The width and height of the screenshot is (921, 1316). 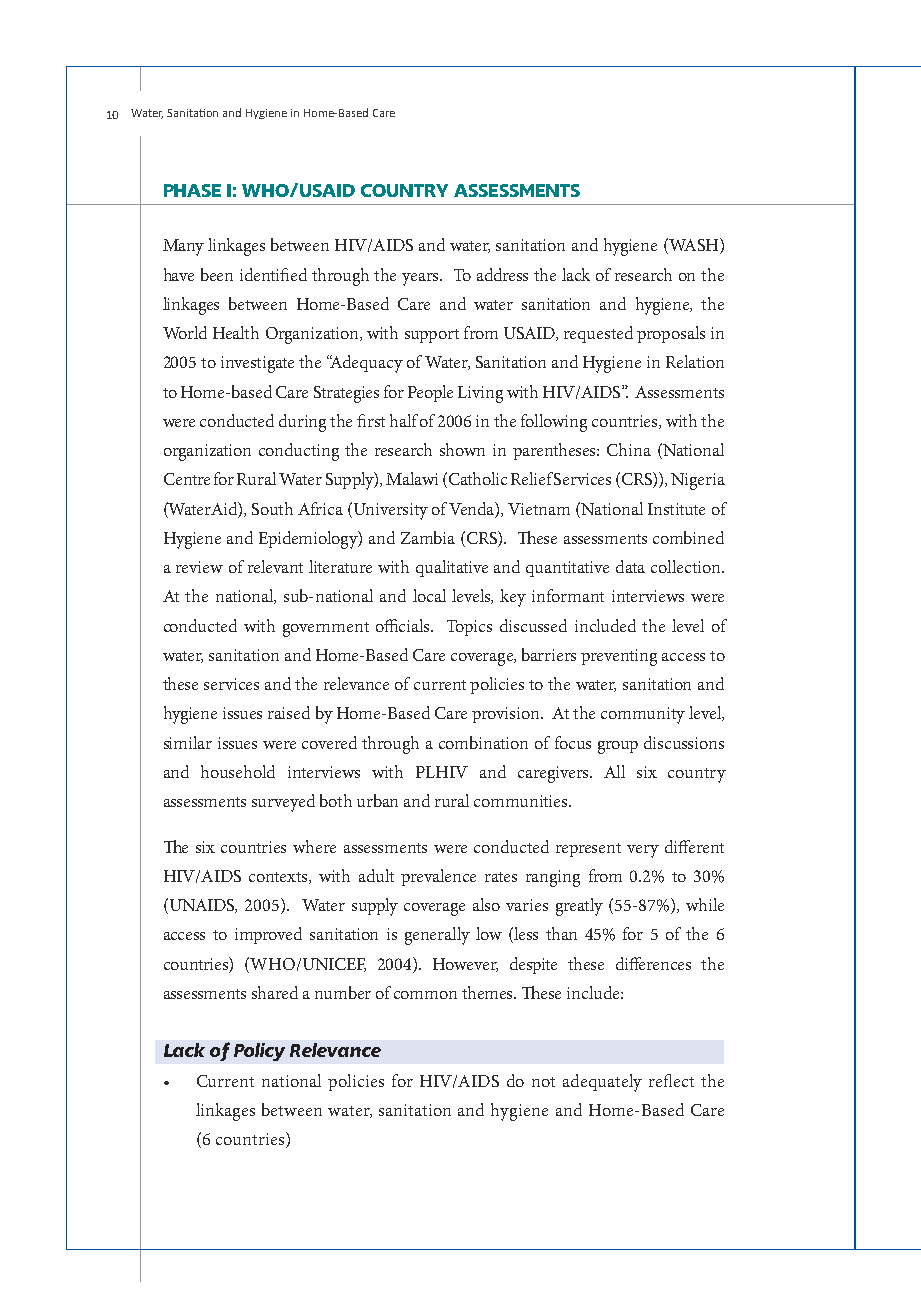 I want to click on prevalence, so click(x=438, y=877).
